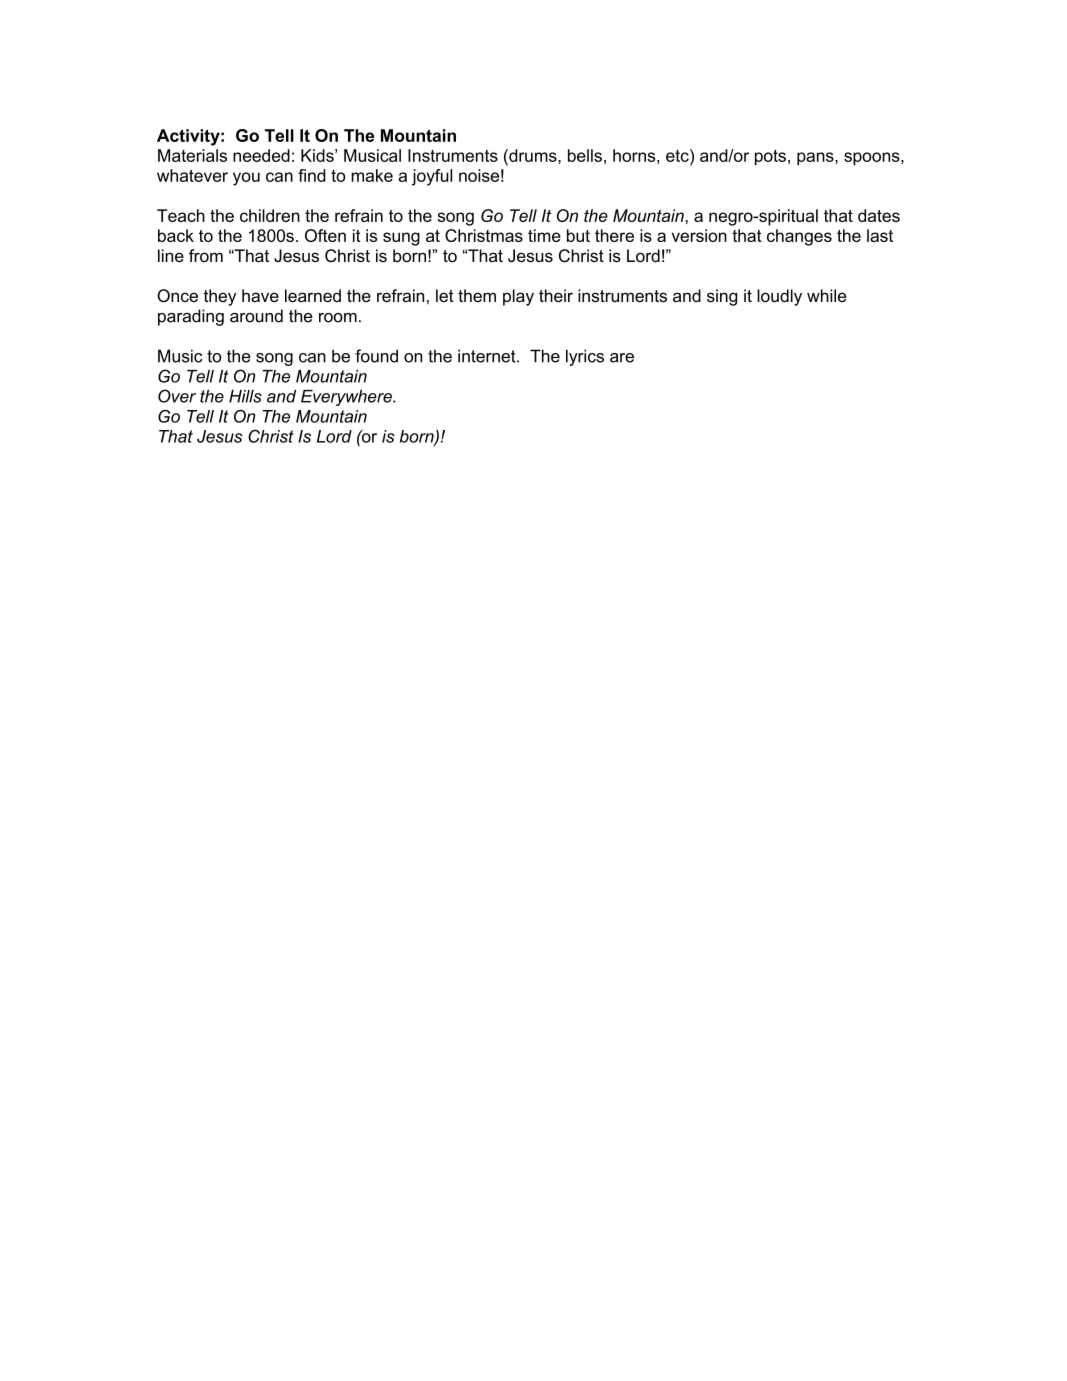 Image resolution: width=1067 pixels, height=1381 pixels. What do you see at coordinates (533, 155) in the document?
I see `drums` at bounding box center [533, 155].
